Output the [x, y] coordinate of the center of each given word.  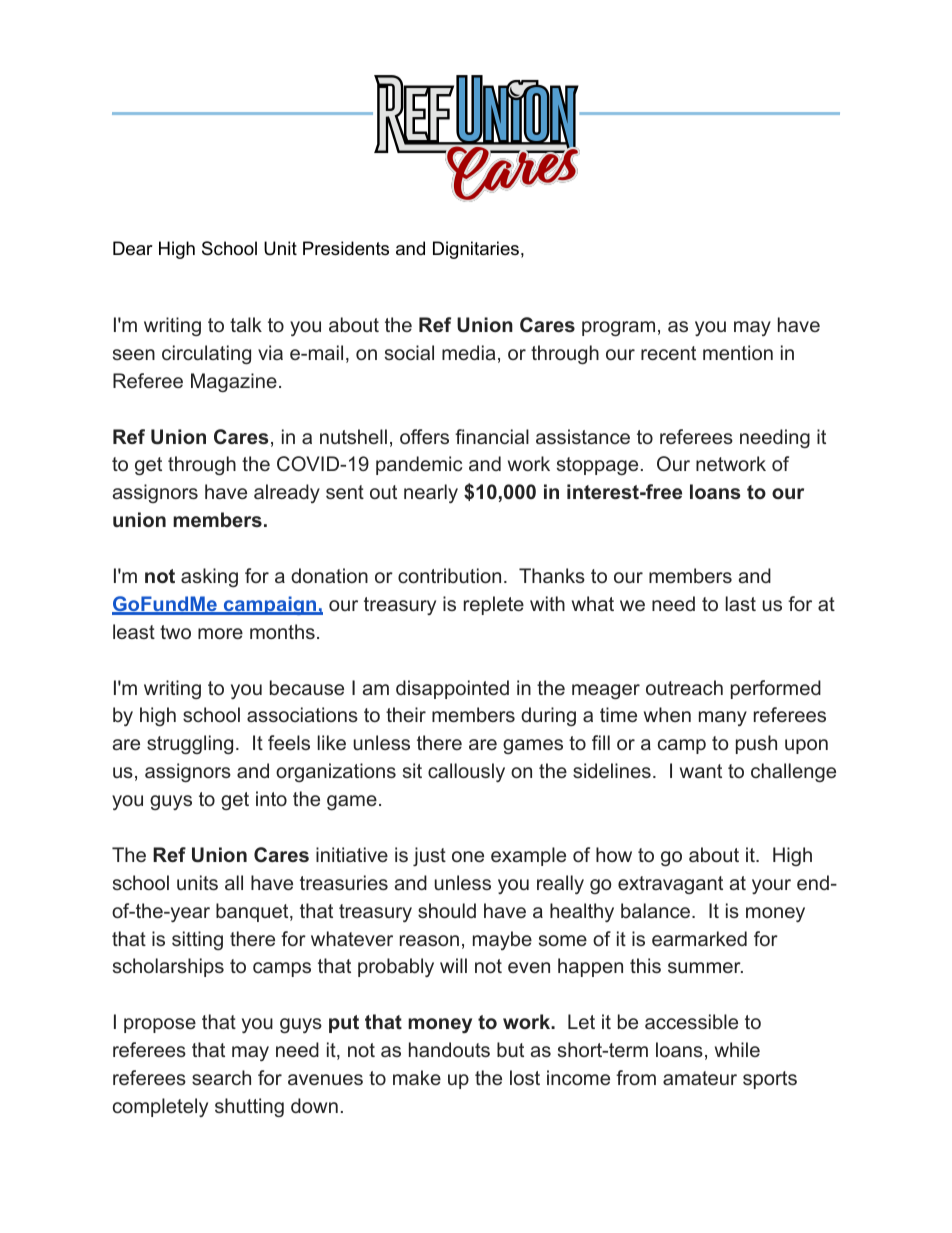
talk [246, 324]
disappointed [452, 689]
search [221, 1077]
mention [738, 352]
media [468, 352]
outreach [684, 687]
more [220, 633]
